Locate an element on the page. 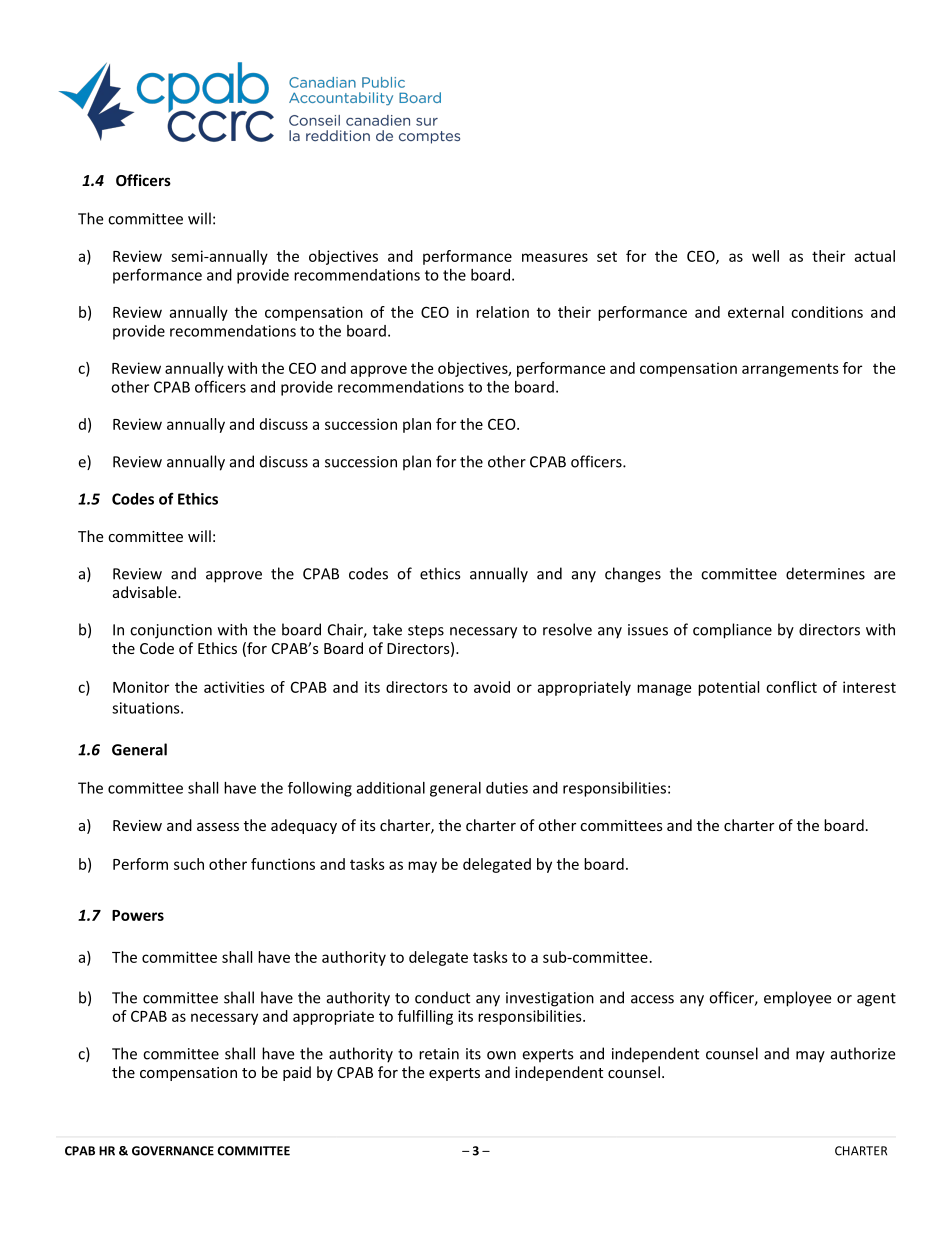  relation is located at coordinates (502, 312).
